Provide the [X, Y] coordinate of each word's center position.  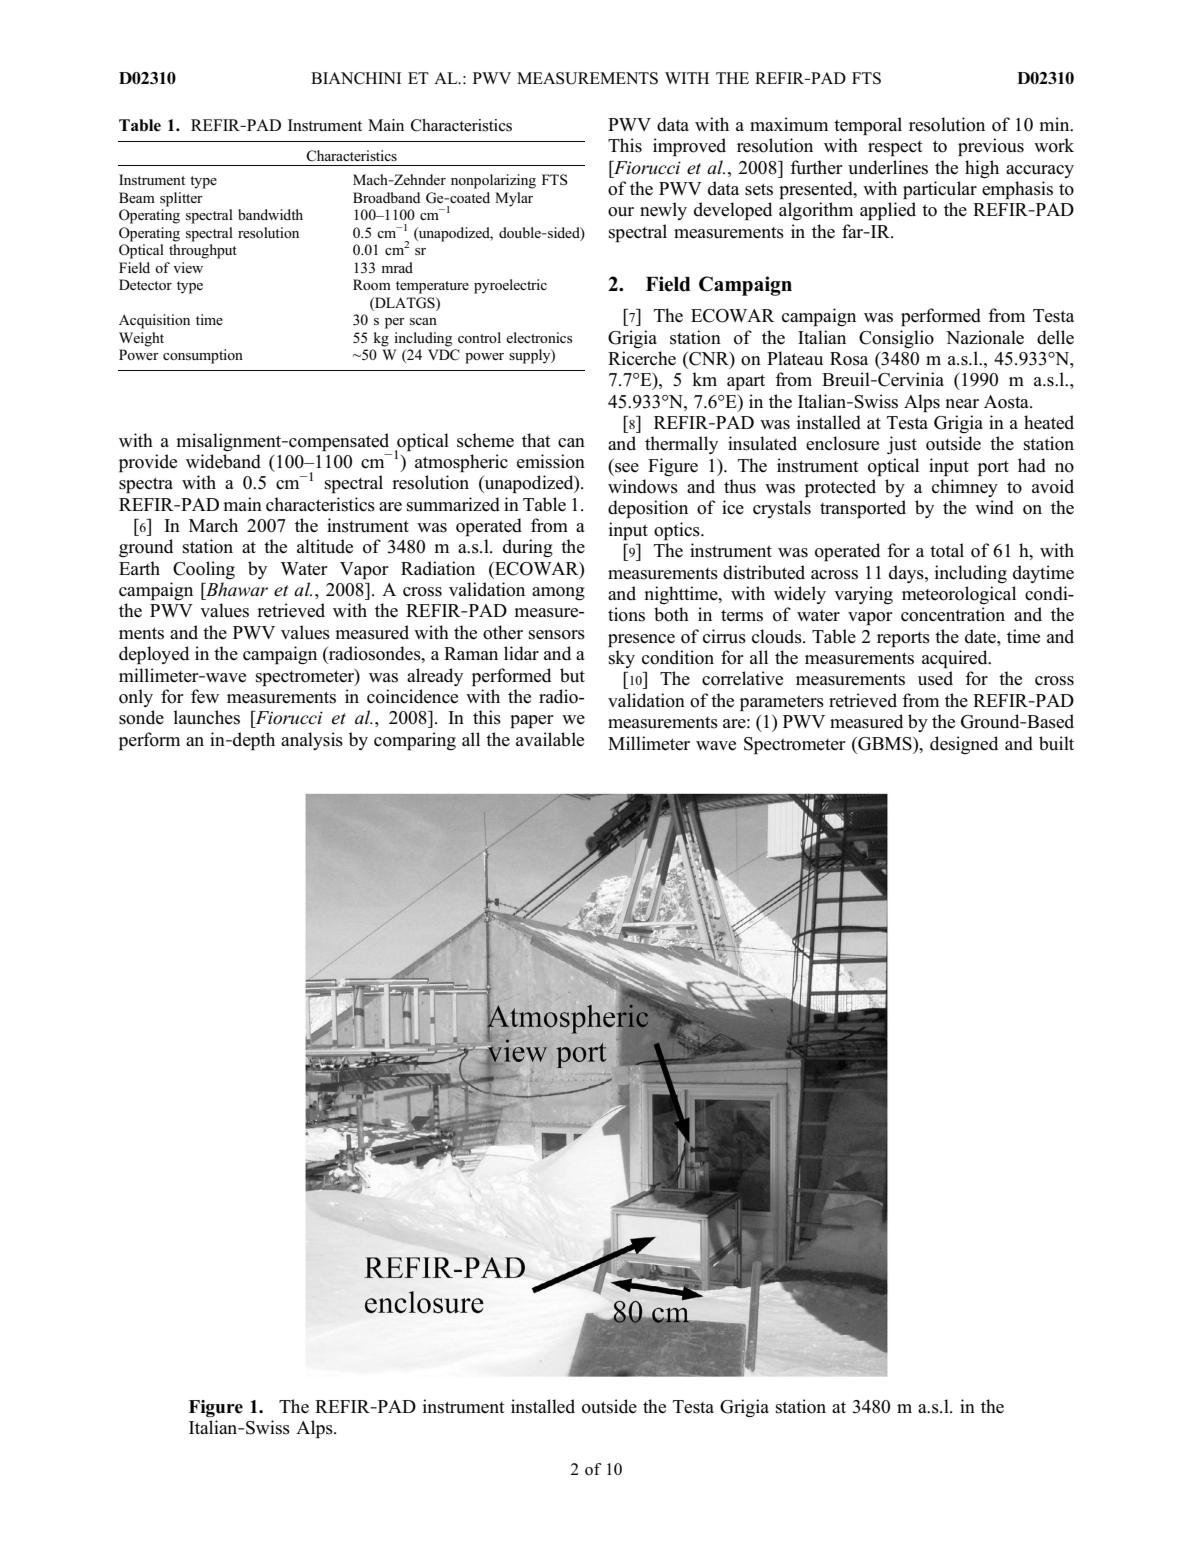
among [558, 594]
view [188, 267]
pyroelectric [510, 286]
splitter [181, 199]
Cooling [204, 570]
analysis [312, 741]
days [907, 574]
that [536, 440]
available [550, 739]
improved [689, 147]
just [902, 445]
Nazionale [985, 337]
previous [991, 147]
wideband [223, 461]
